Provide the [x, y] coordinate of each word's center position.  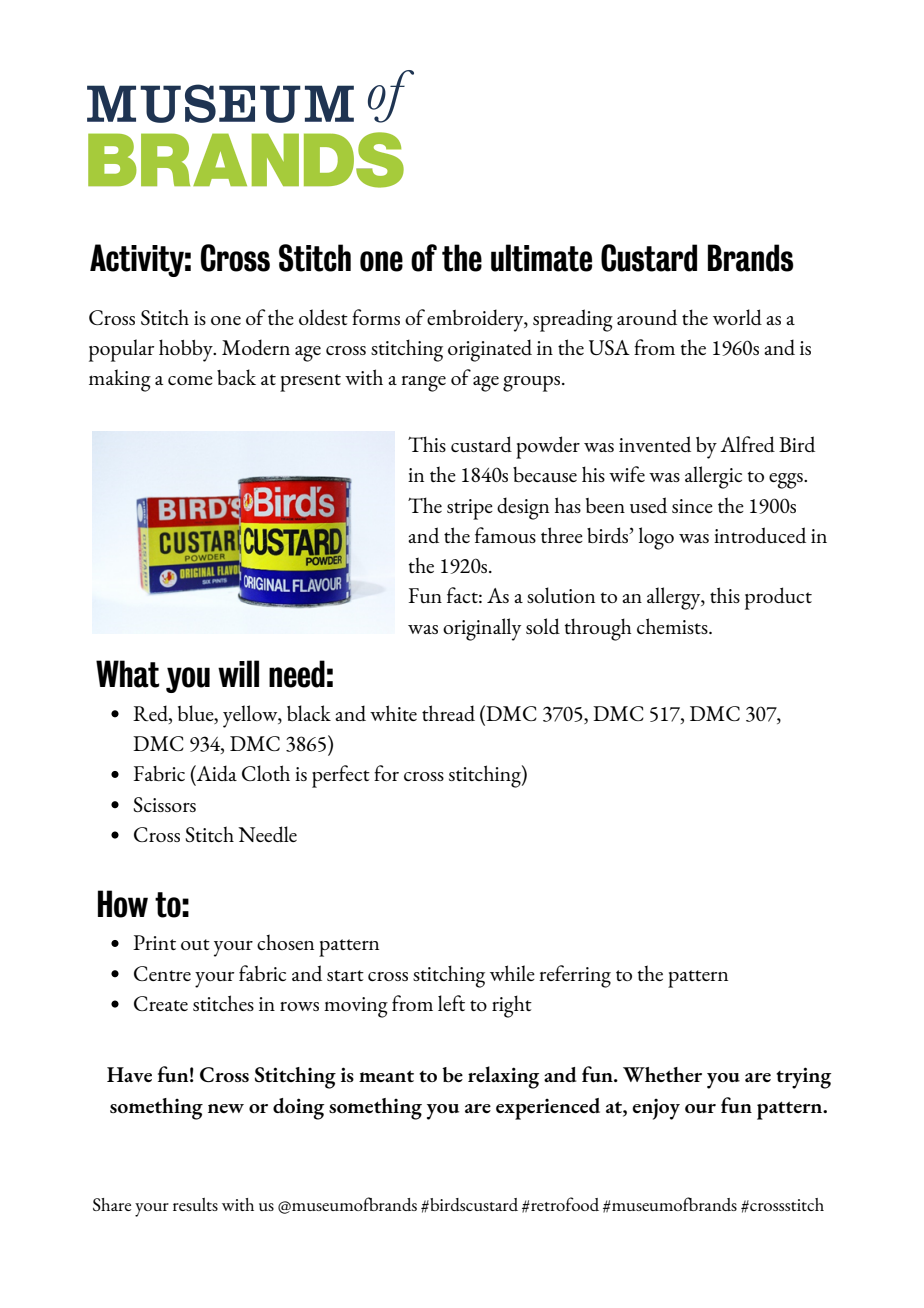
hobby [187, 350]
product [778, 598]
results [195, 1204]
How [123, 904]
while [512, 973]
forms [376, 317]
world [737, 317]
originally [482, 629]
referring [575, 976]
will [238, 673]
